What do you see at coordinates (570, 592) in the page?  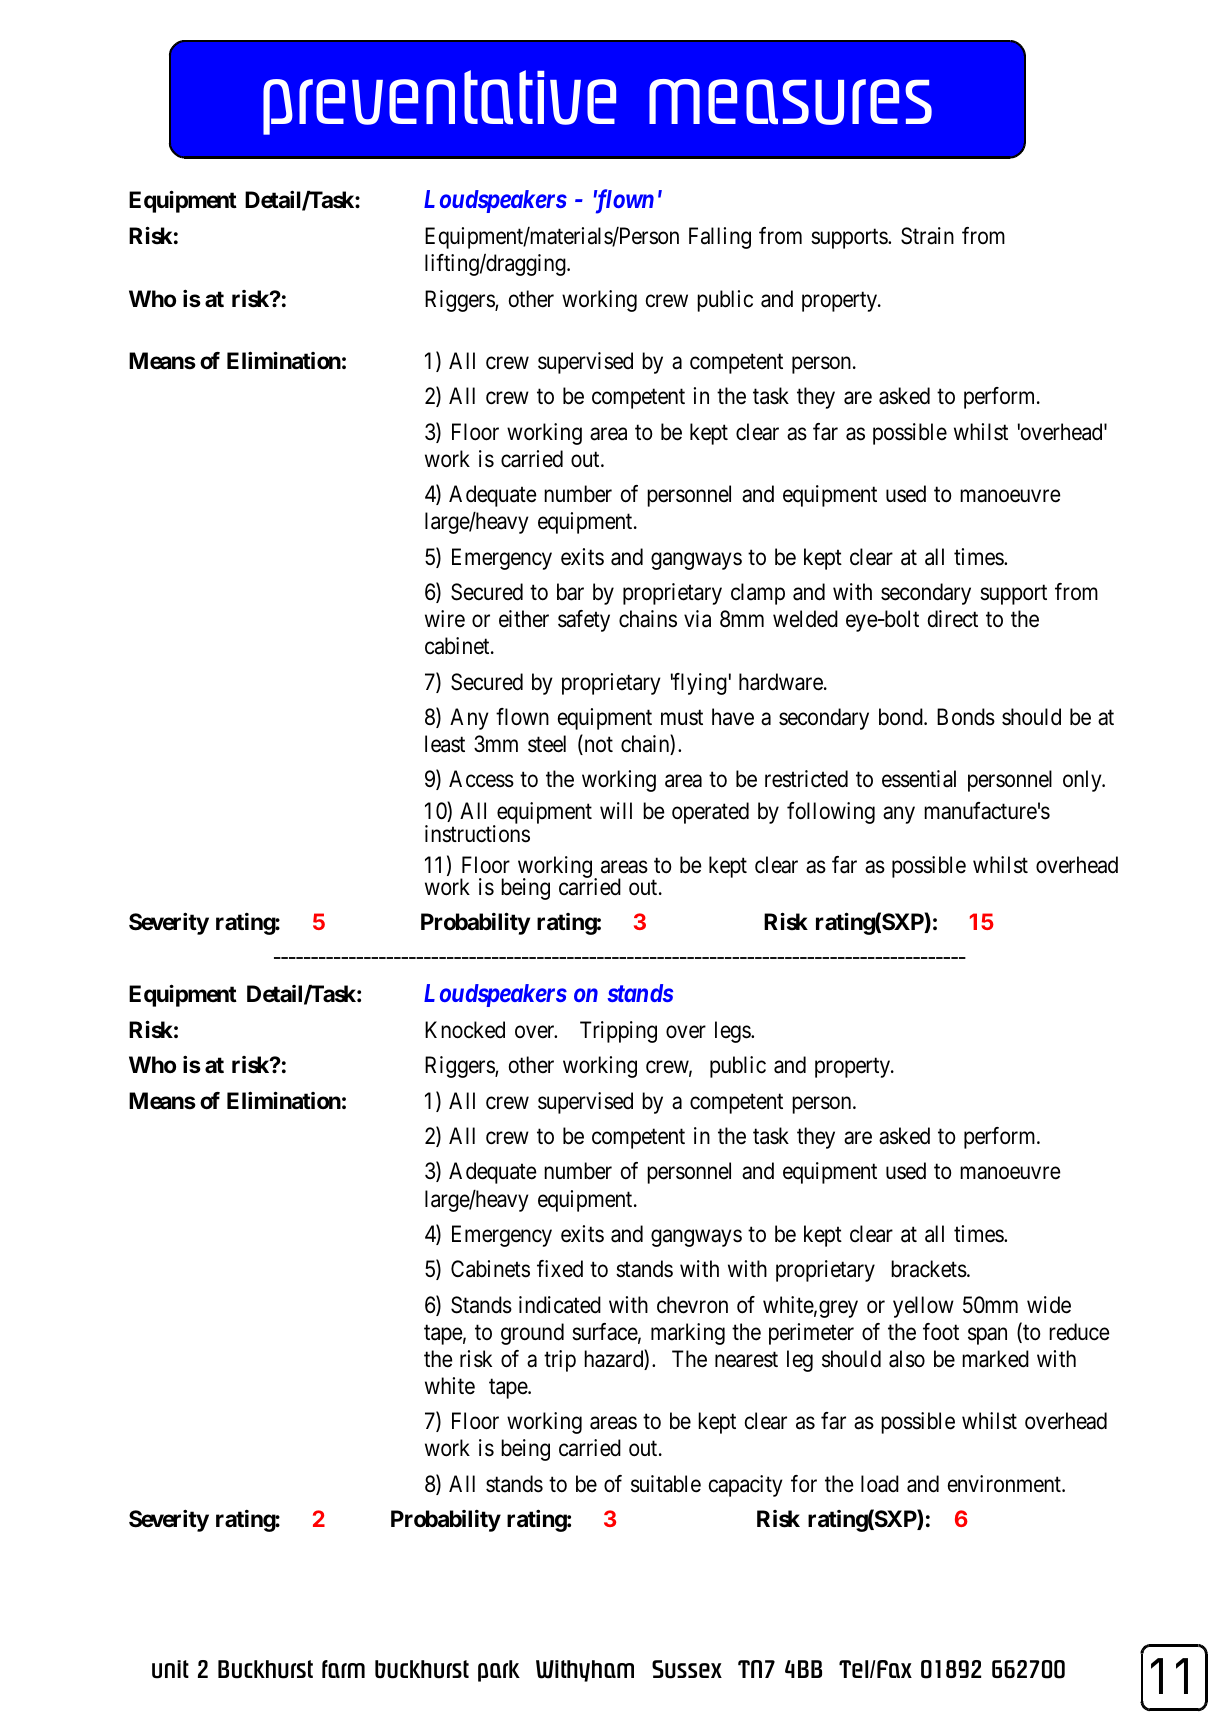 I see `bar` at bounding box center [570, 592].
